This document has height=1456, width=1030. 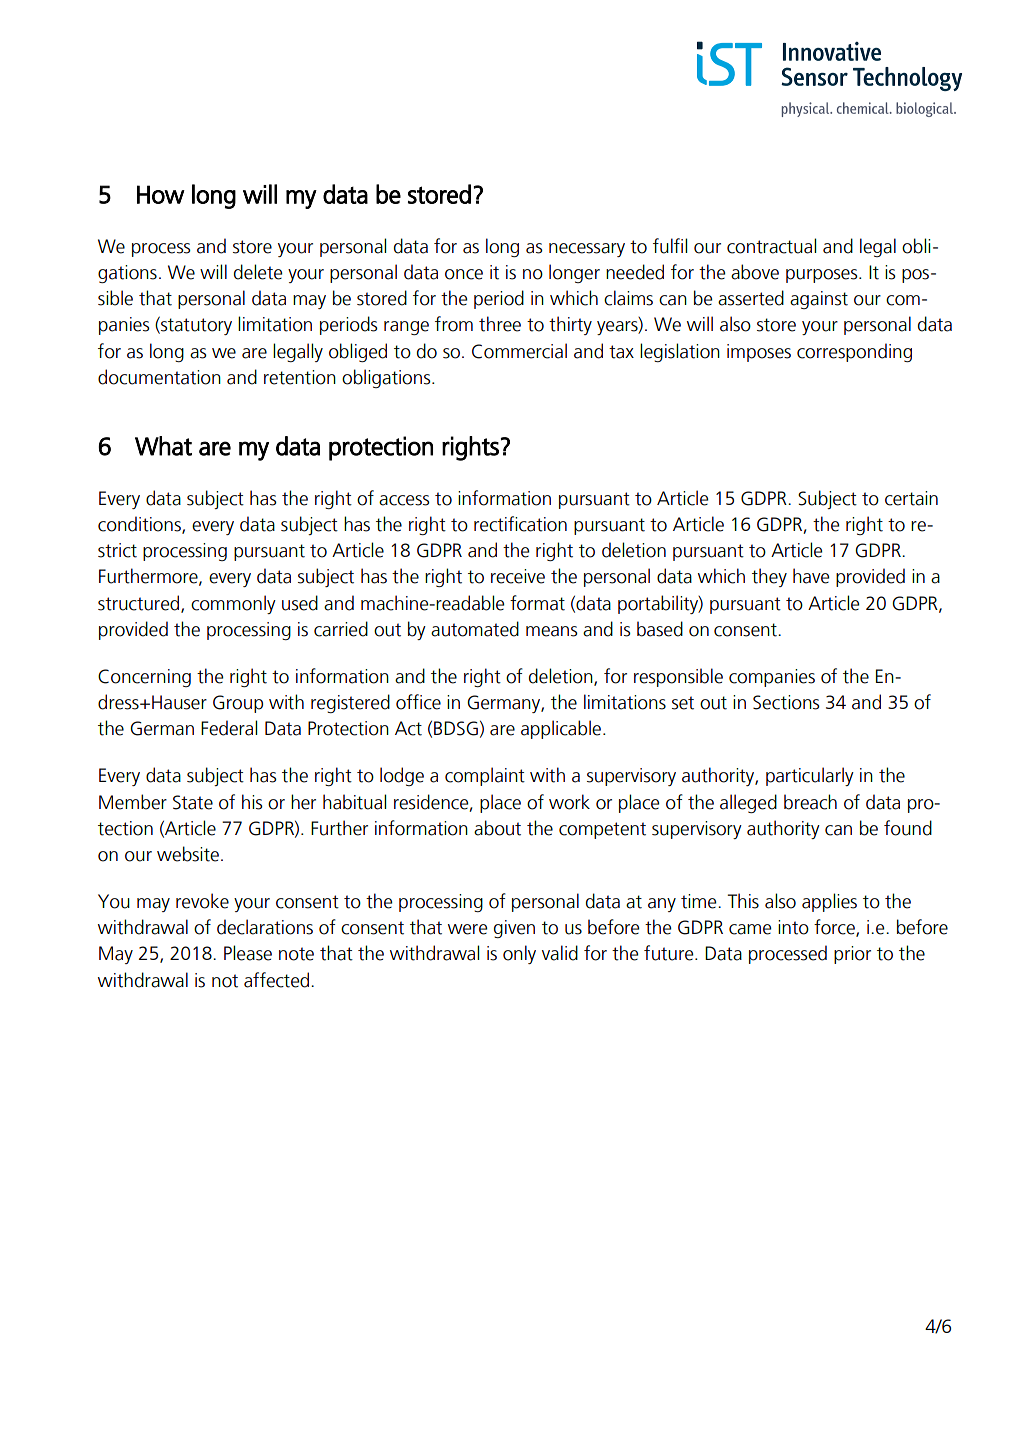 What do you see at coordinates (587, 250) in the document?
I see `necessary` at bounding box center [587, 250].
